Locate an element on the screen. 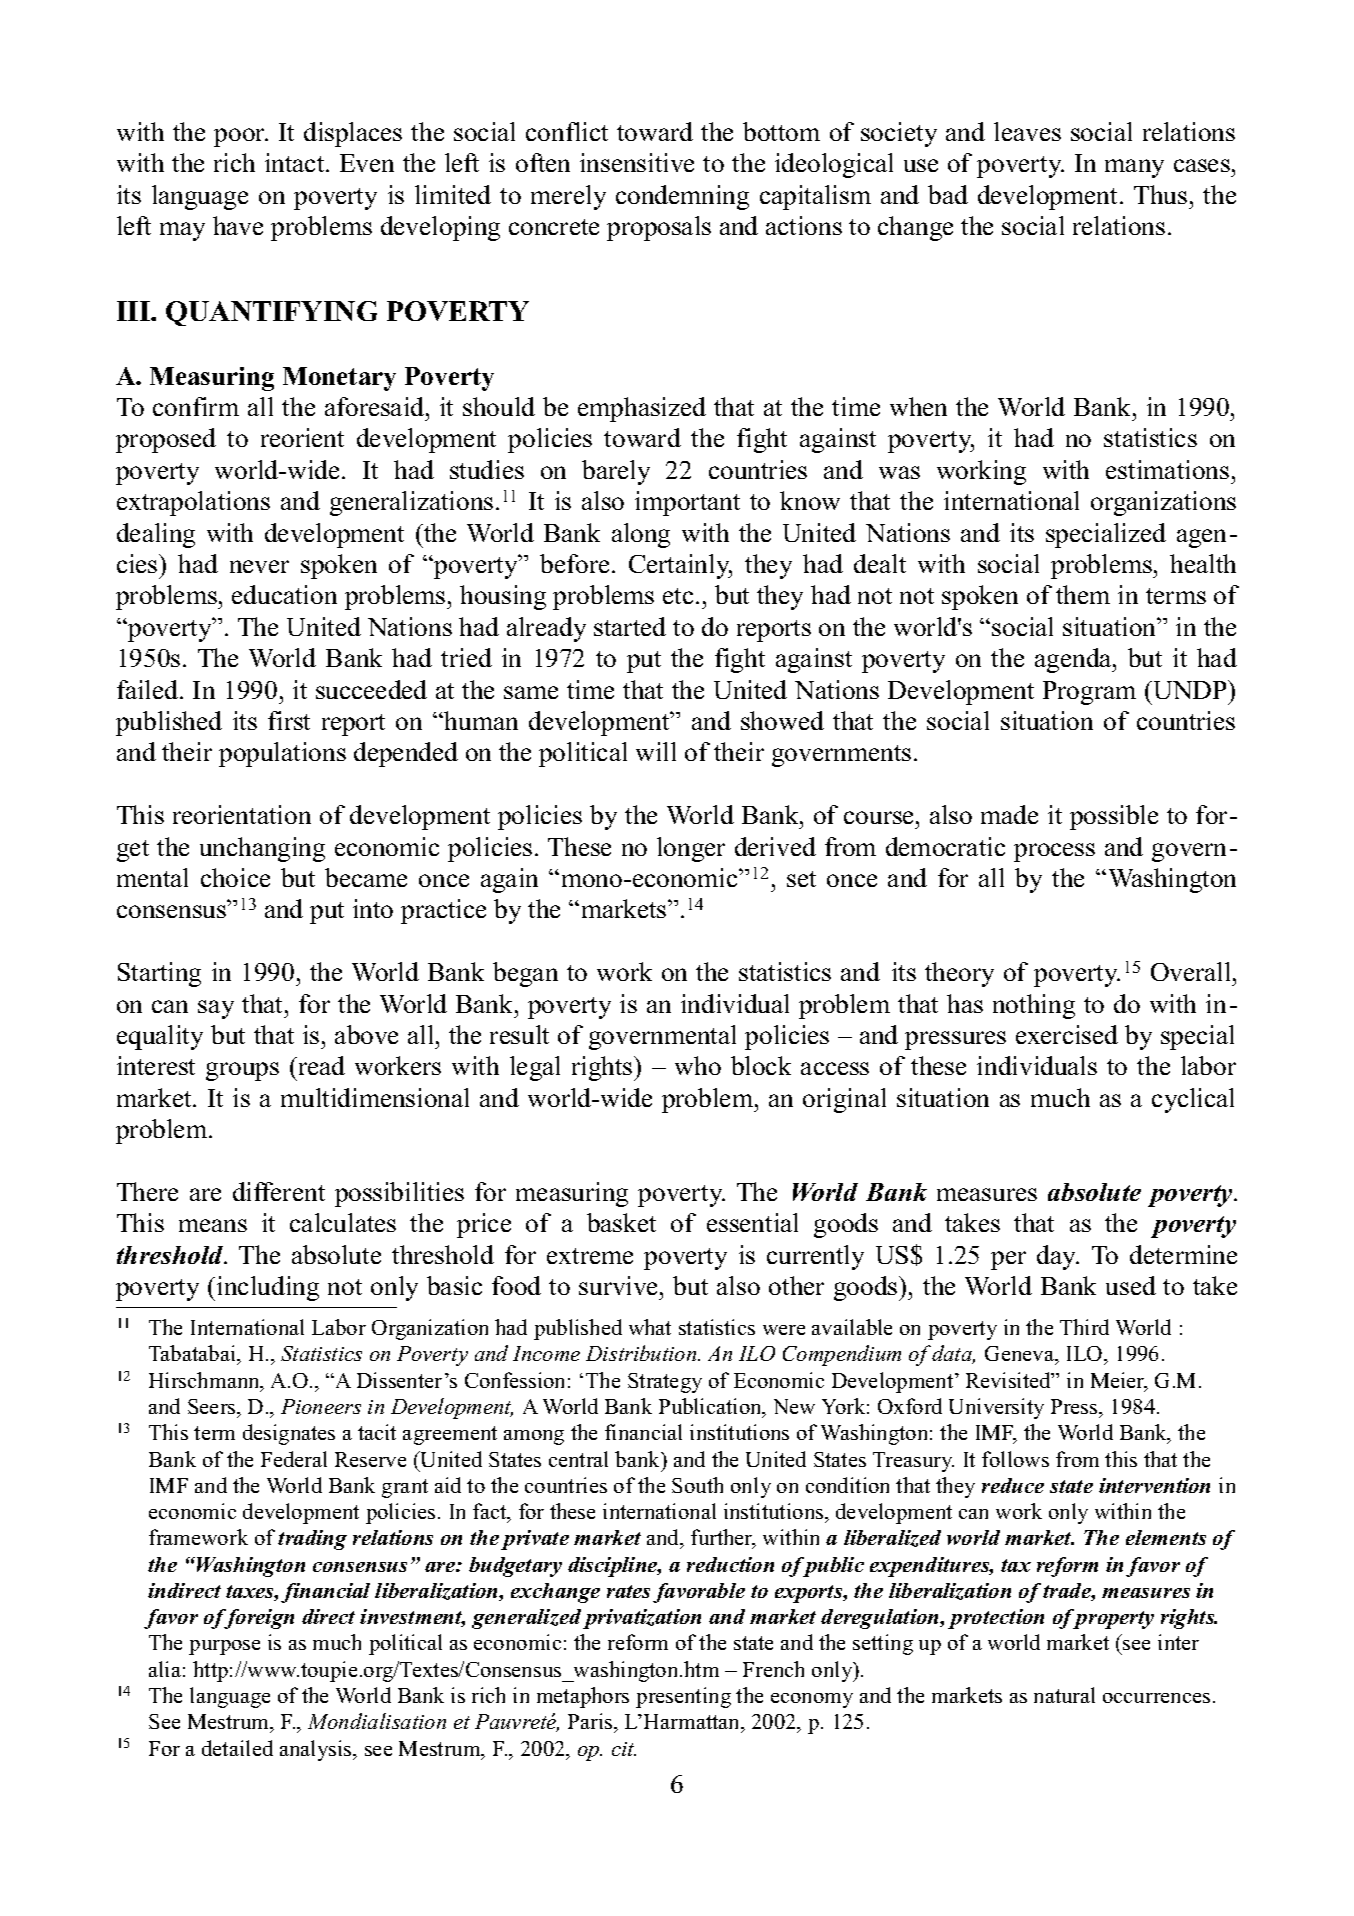  different is located at coordinates (279, 1191).
